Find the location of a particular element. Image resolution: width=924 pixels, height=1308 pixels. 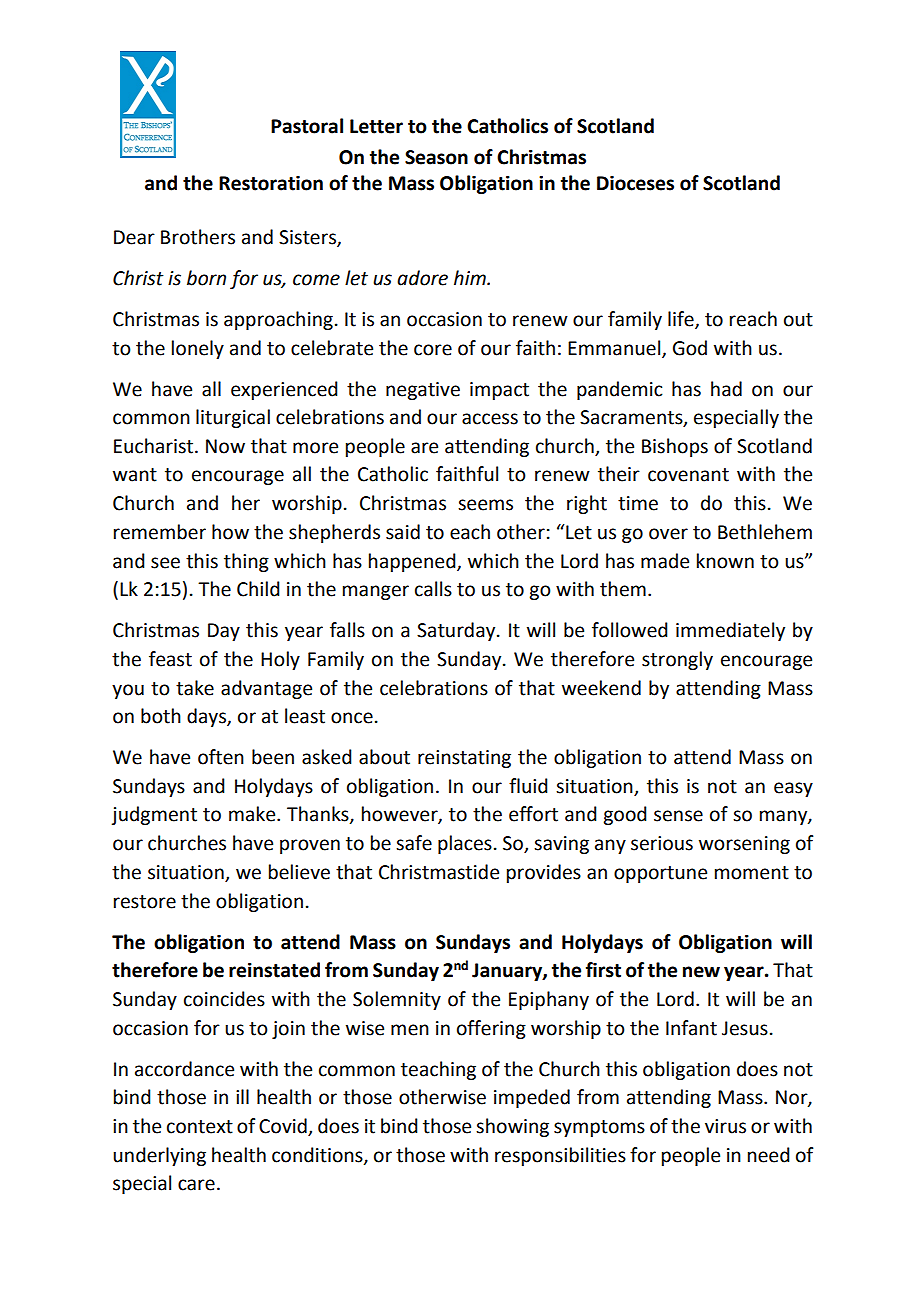

covenant is located at coordinates (688, 475).
